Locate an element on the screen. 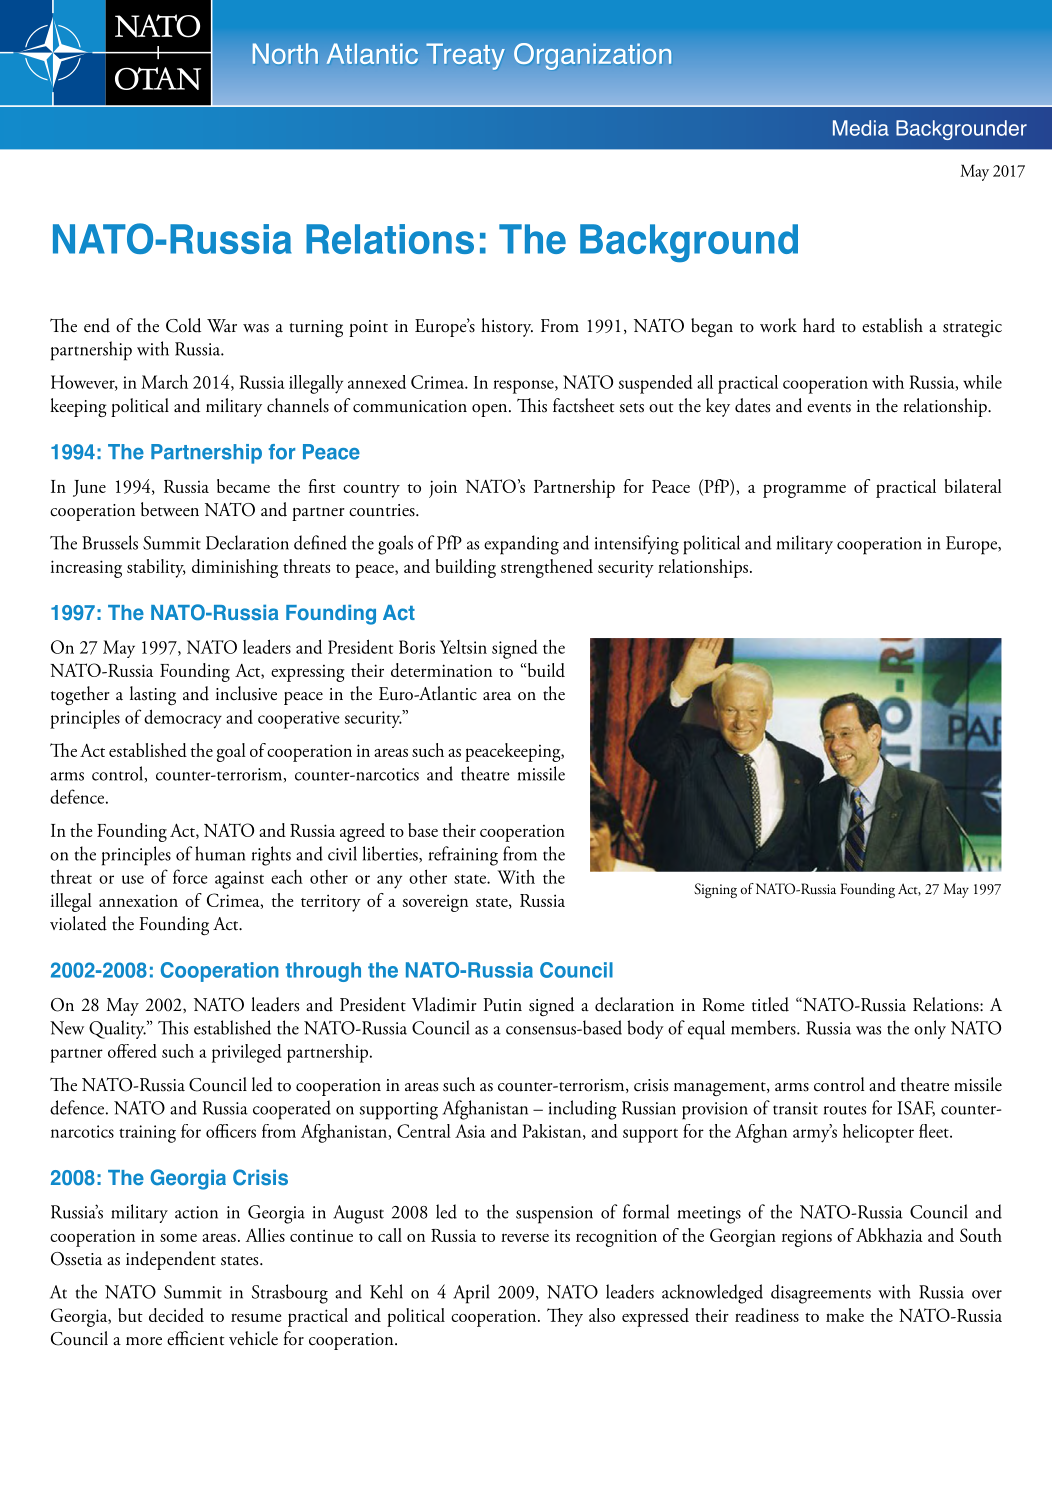 Image resolution: width=1052 pixels, height=1488 pixels. Media is located at coordinates (861, 128).
